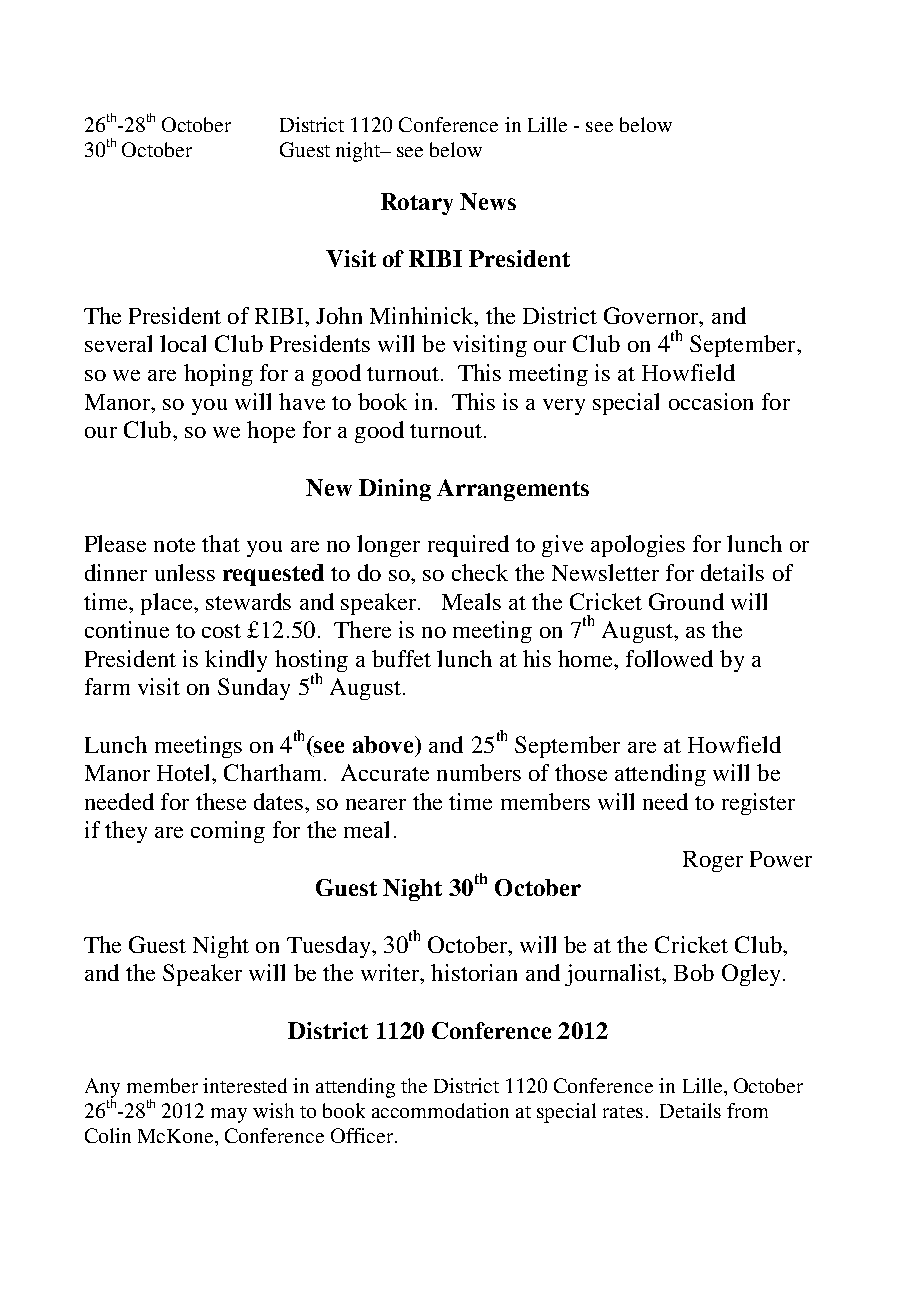  I want to click on Hotel, so click(185, 772).
